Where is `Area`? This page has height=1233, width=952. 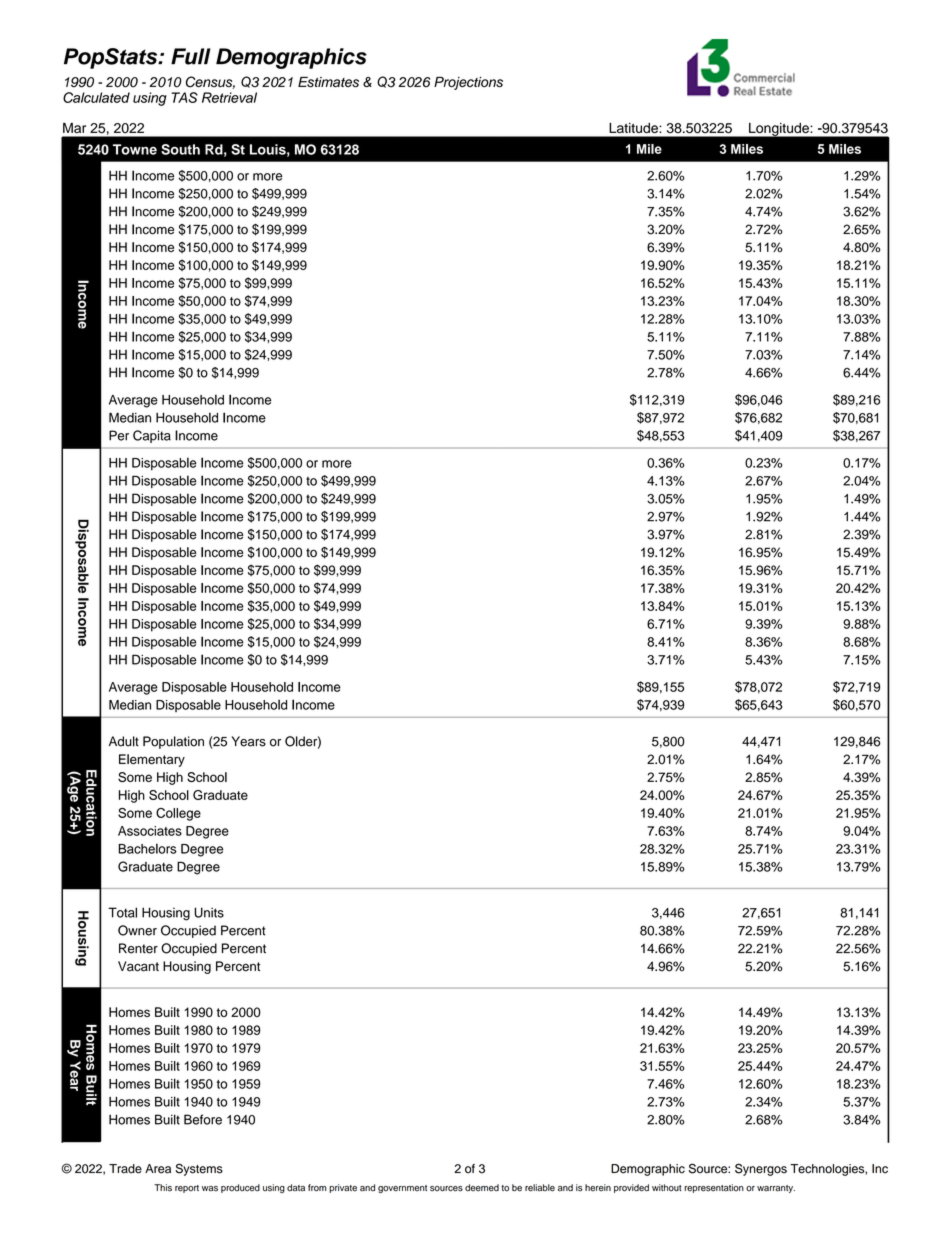 Area is located at coordinates (158, 1169).
